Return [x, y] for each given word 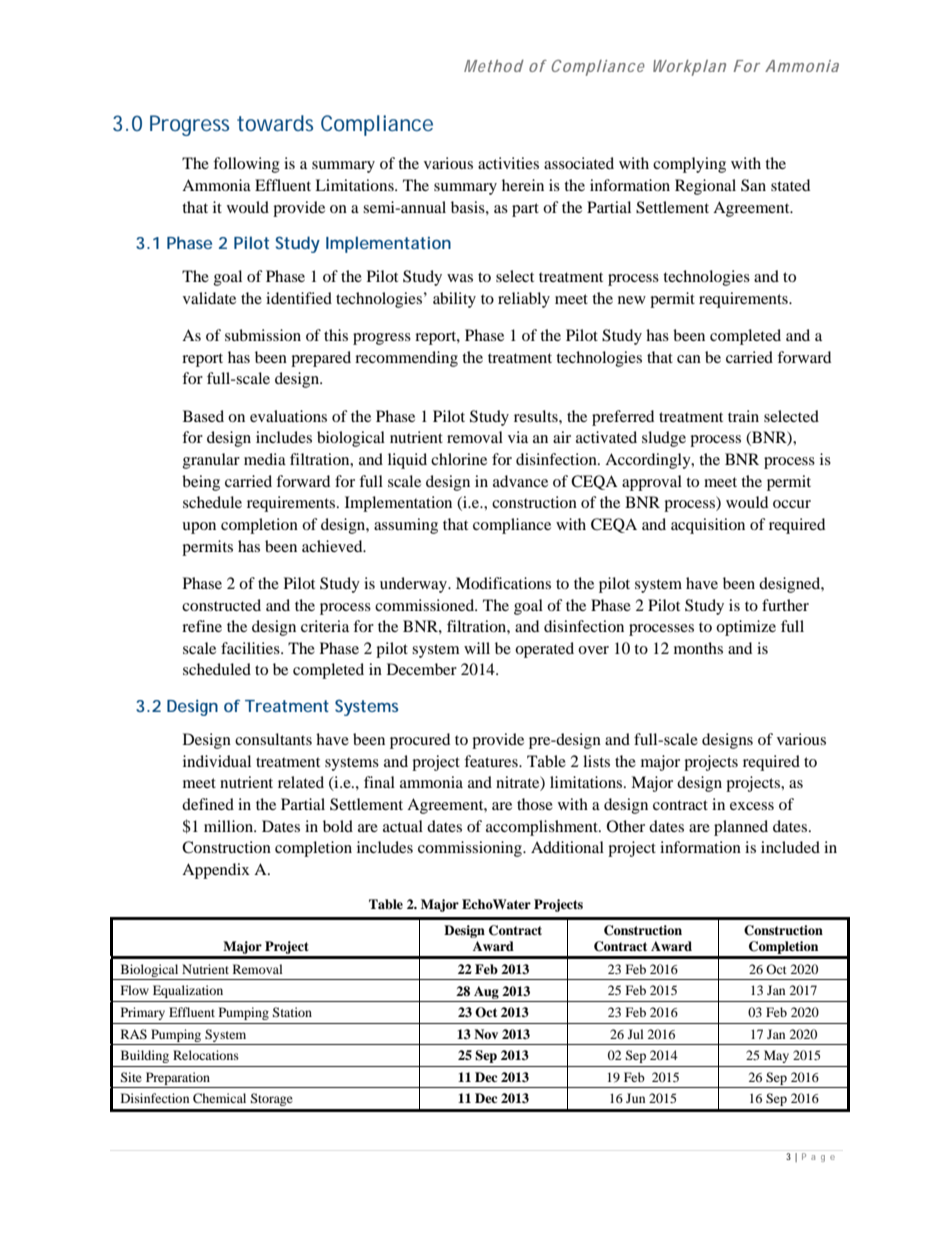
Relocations [206, 1055]
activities [508, 163]
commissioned [426, 605]
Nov [486, 1034]
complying [689, 165]
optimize [746, 628]
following [246, 165]
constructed [221, 605]
